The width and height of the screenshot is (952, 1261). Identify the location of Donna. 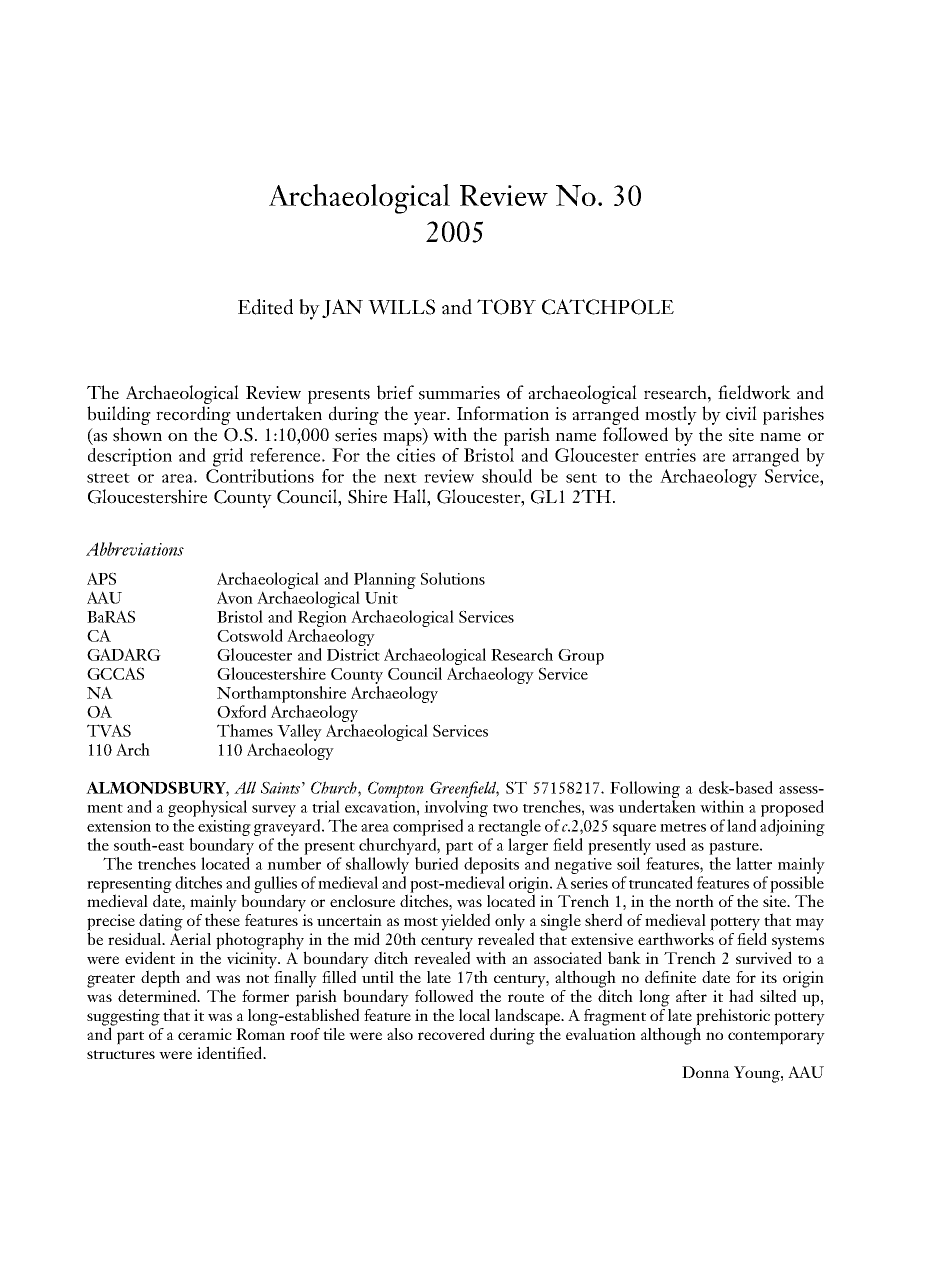
(706, 1072).
